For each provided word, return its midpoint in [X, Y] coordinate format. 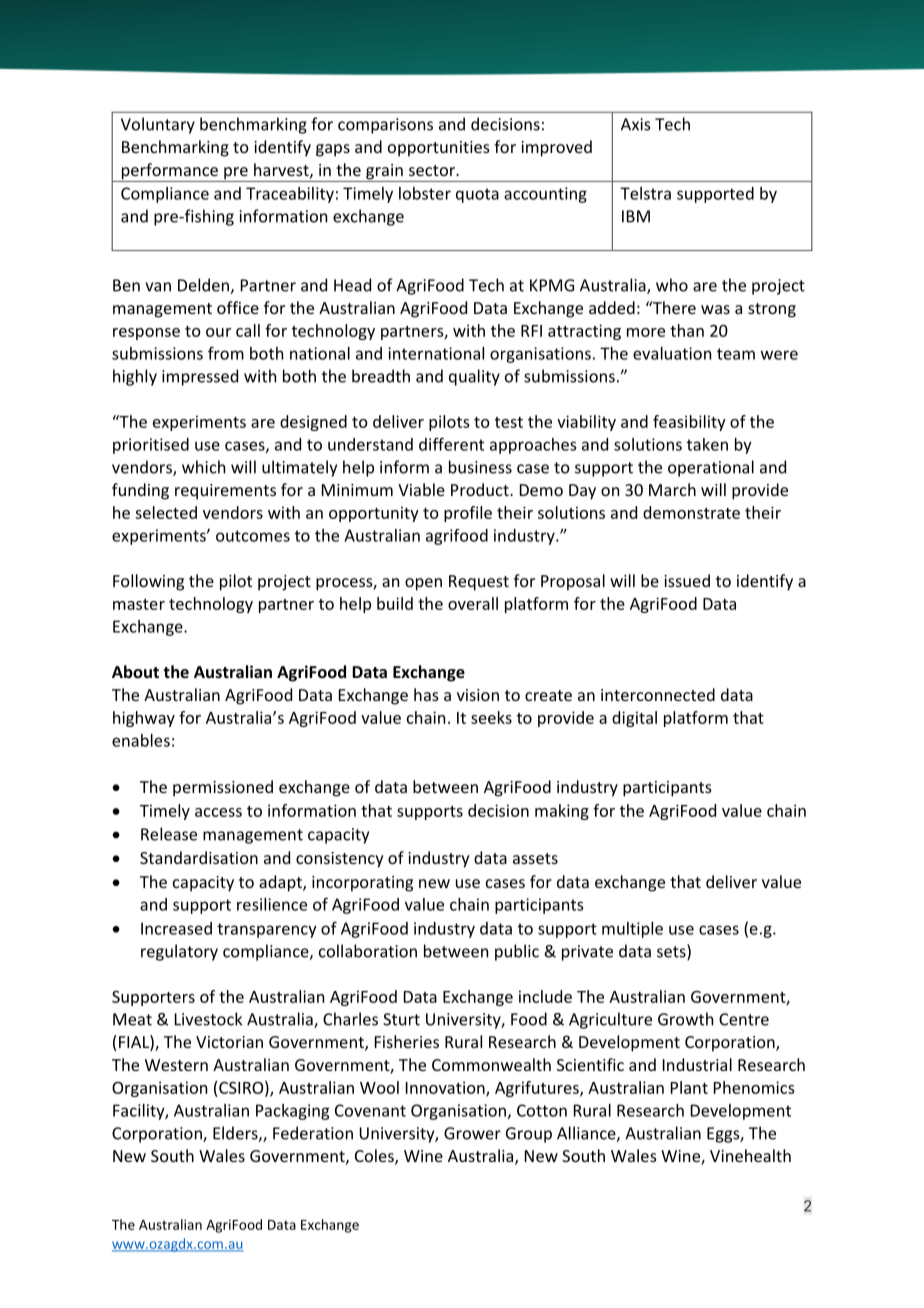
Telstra [645, 193]
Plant [689, 1087]
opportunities [439, 149]
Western [176, 1065]
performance [169, 172]
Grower [472, 1133]
